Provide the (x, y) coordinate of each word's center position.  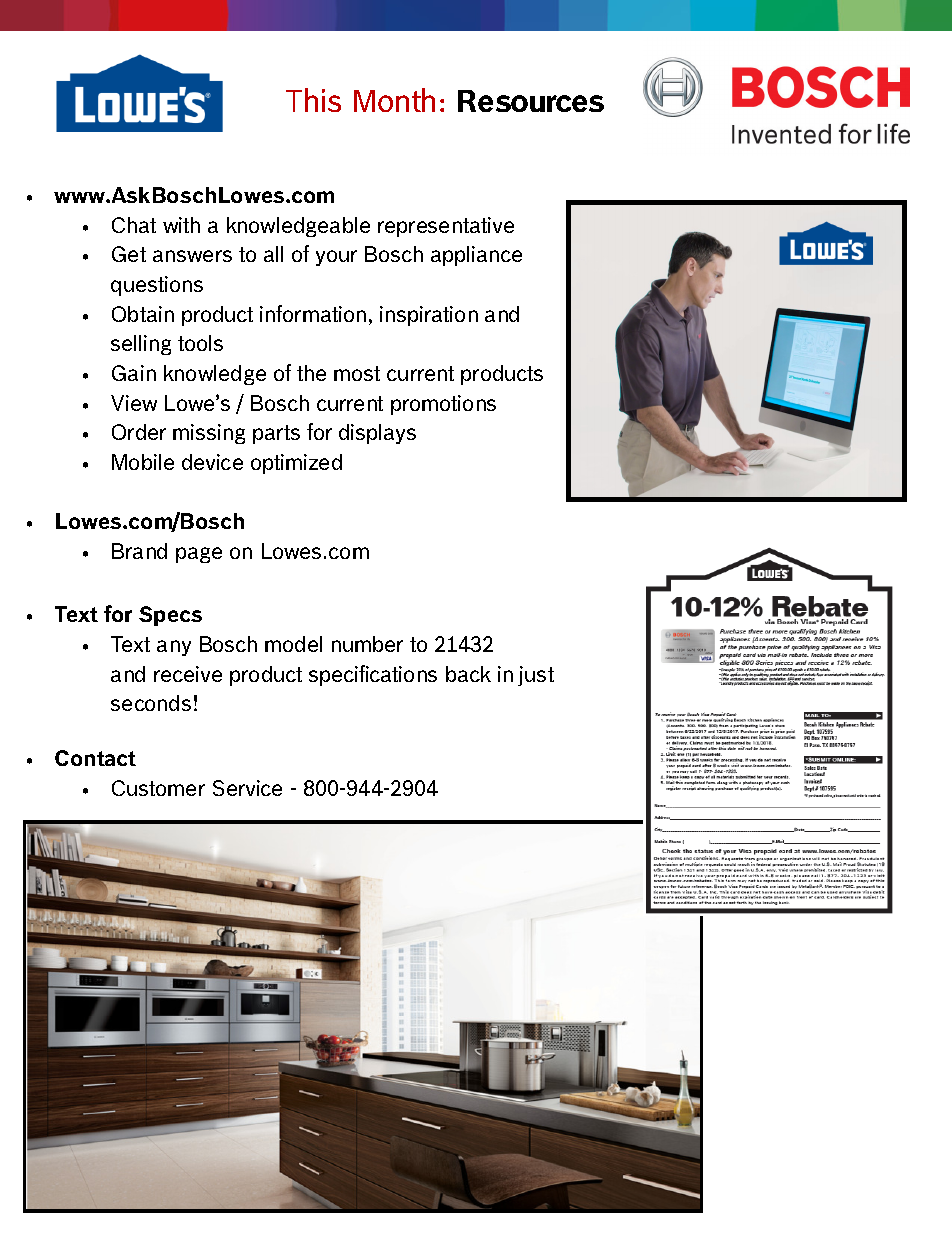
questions (157, 286)
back (468, 674)
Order (139, 432)
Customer (158, 788)
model (293, 644)
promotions (443, 405)
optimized (296, 464)
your (336, 258)
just (536, 676)
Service (247, 788)
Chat (134, 225)
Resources (531, 101)
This (313, 100)
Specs (170, 616)
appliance (476, 256)
